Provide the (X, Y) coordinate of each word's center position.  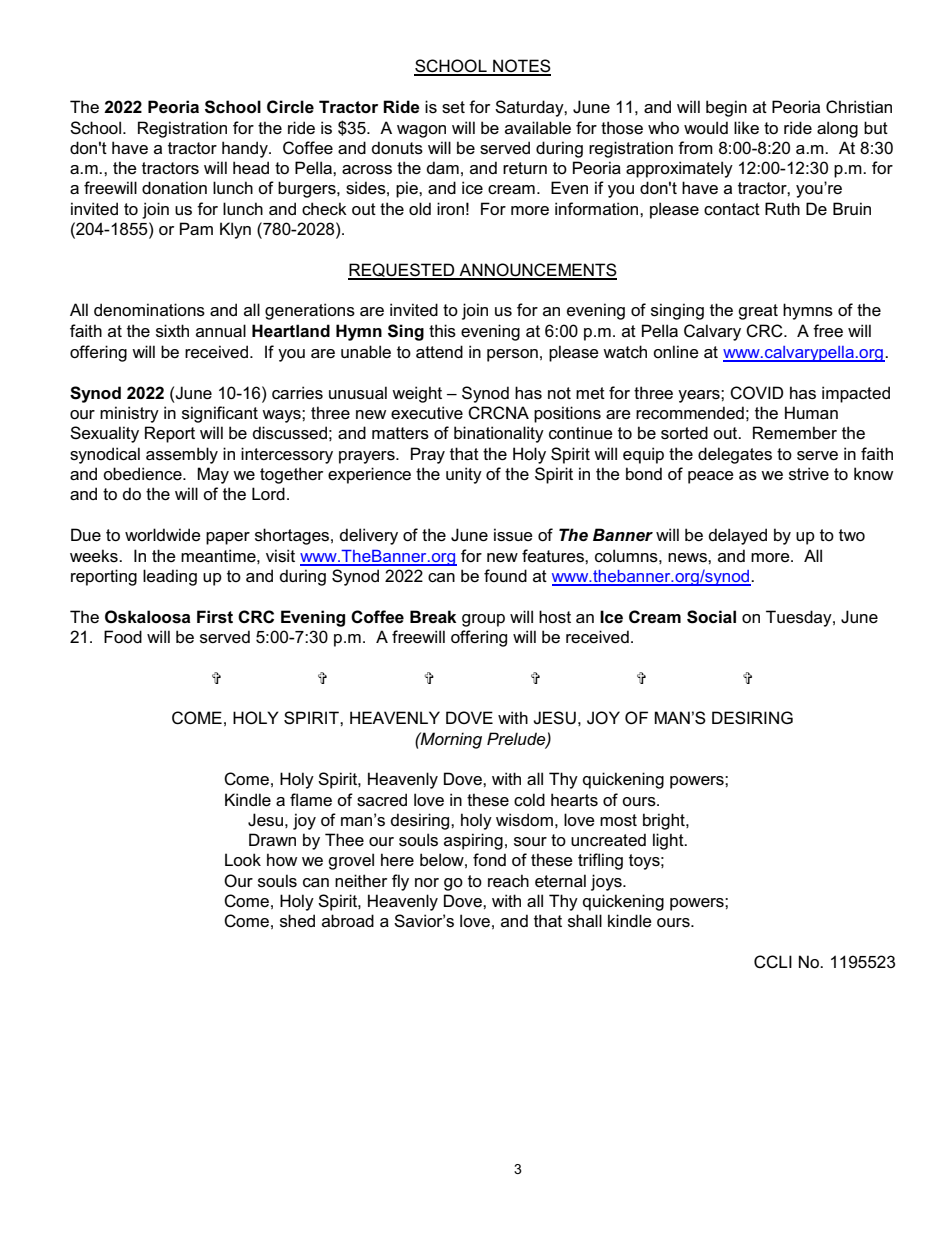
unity (464, 475)
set (453, 107)
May (213, 475)
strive (809, 474)
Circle (290, 107)
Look (243, 859)
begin (726, 108)
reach (508, 881)
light (669, 841)
